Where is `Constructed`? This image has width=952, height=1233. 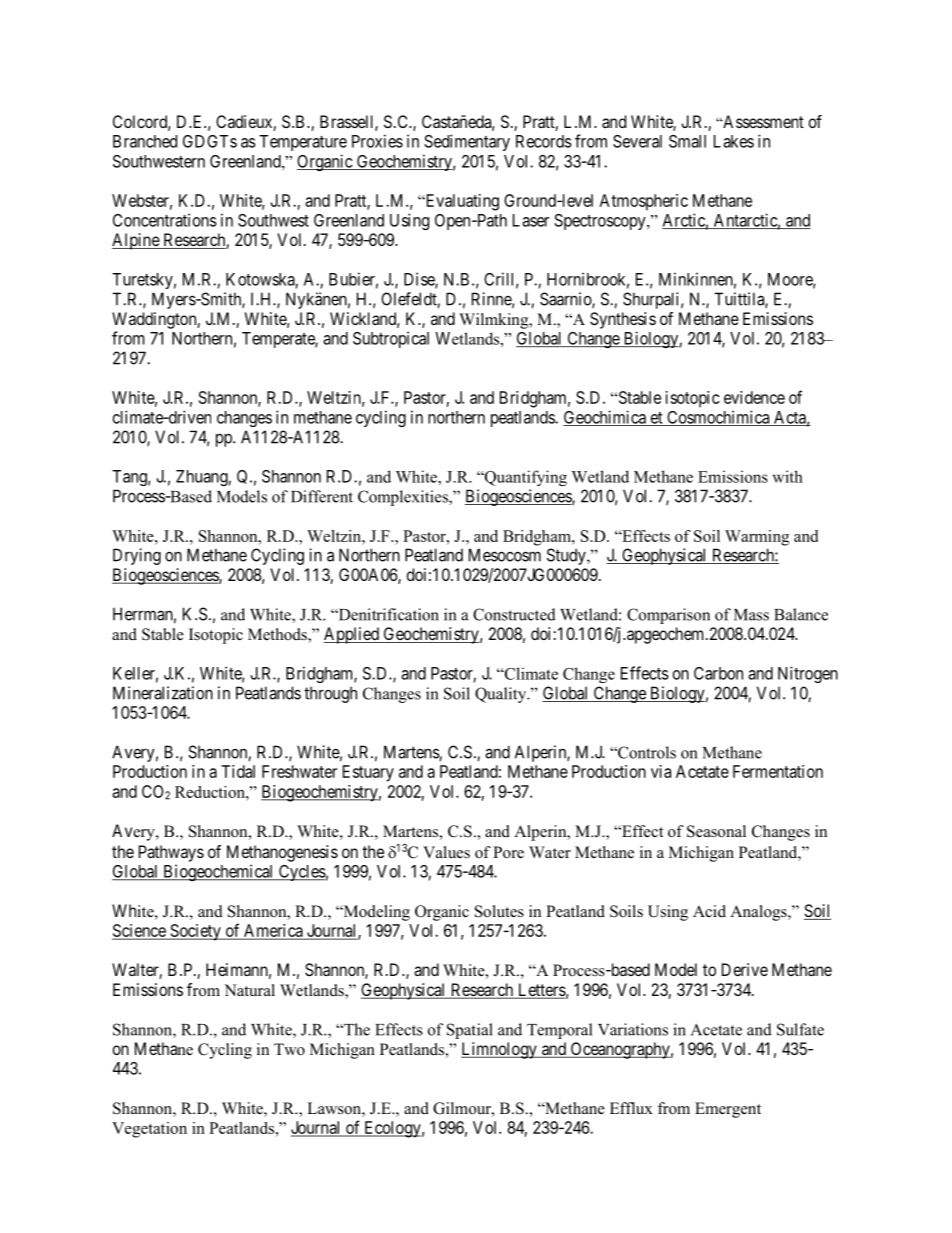
Constructed is located at coordinates (514, 614).
